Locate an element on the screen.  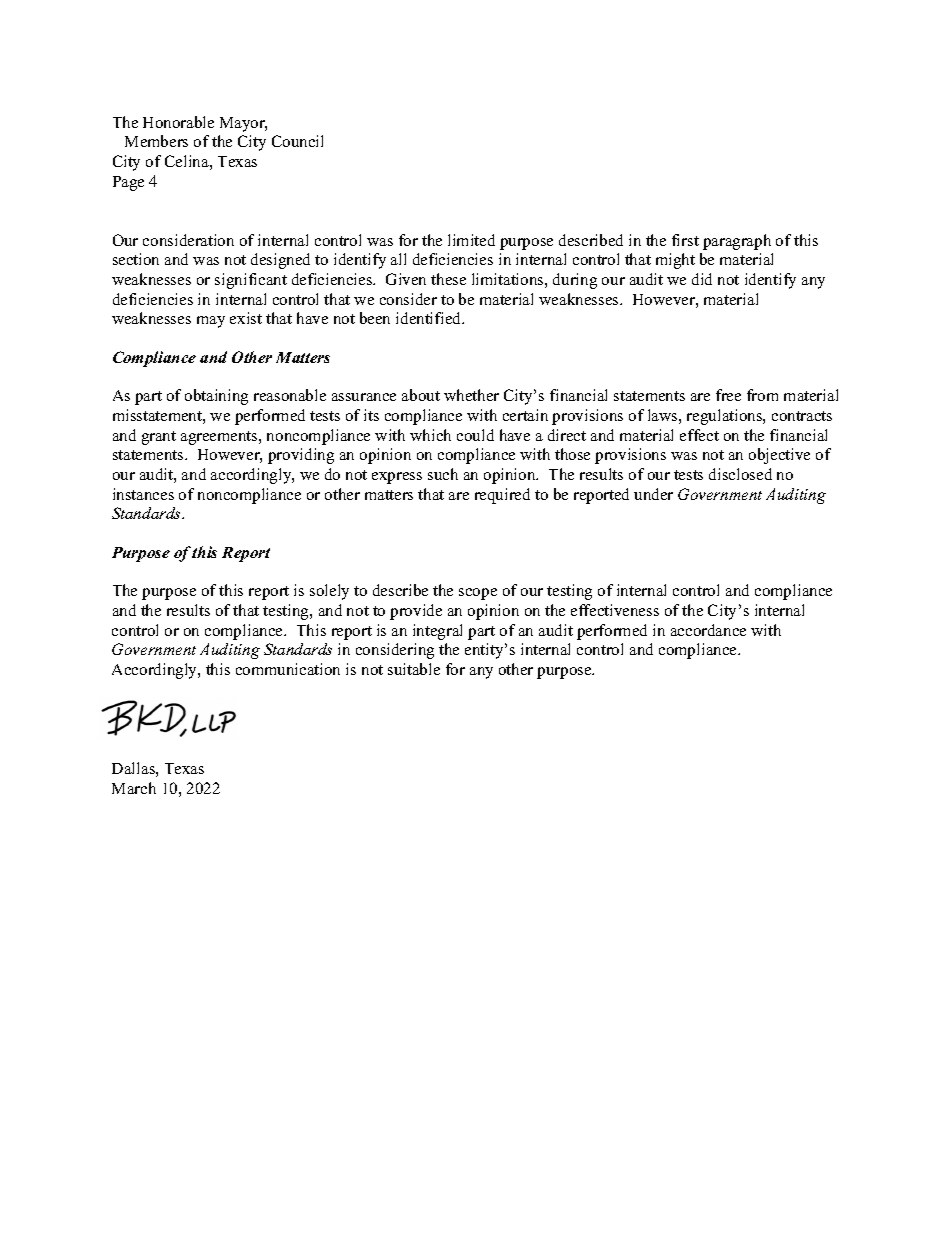
identified is located at coordinates (430, 318).
